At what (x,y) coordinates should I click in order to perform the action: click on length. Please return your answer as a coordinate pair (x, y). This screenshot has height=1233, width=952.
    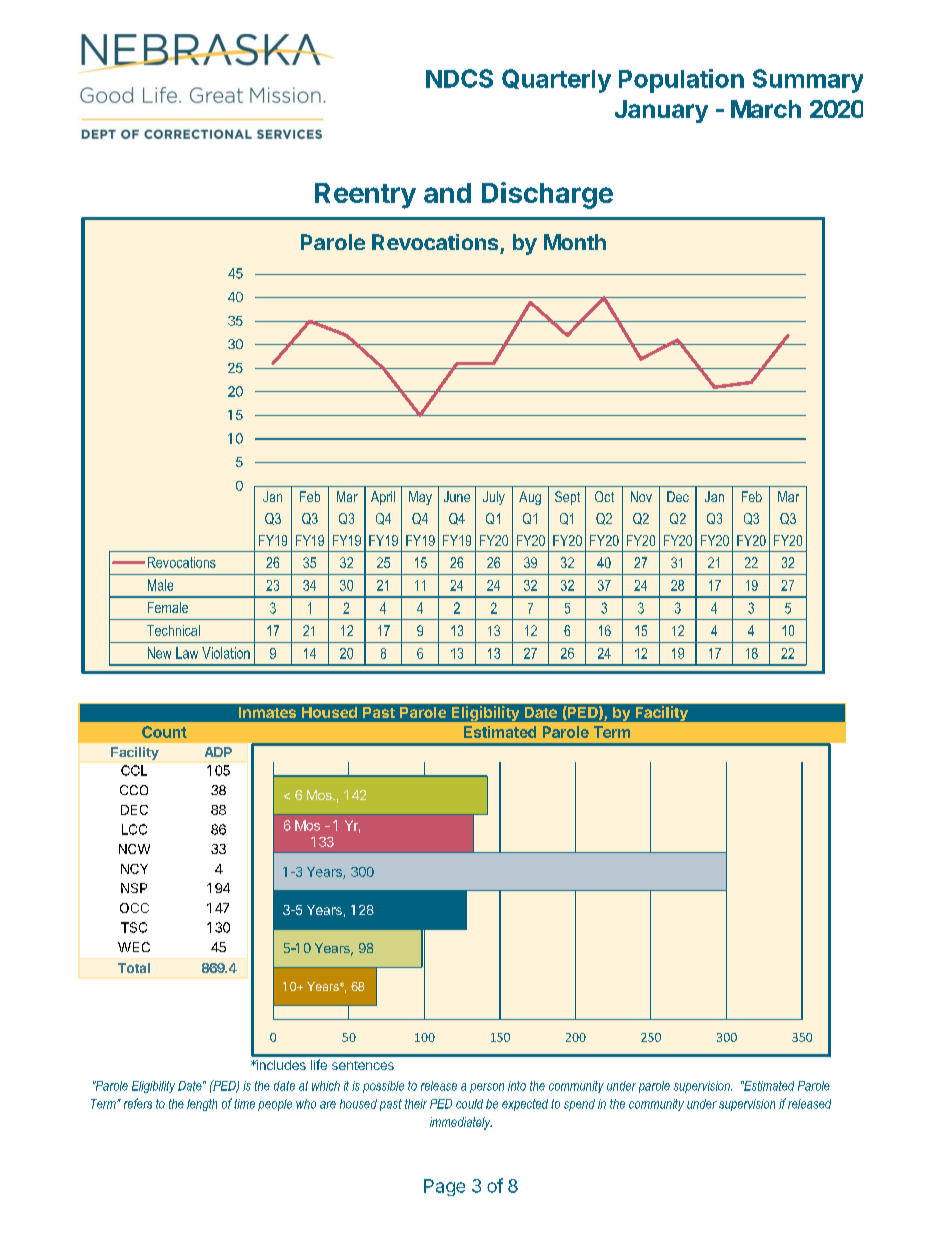
    Looking at the image, I should click on (202, 1105).
